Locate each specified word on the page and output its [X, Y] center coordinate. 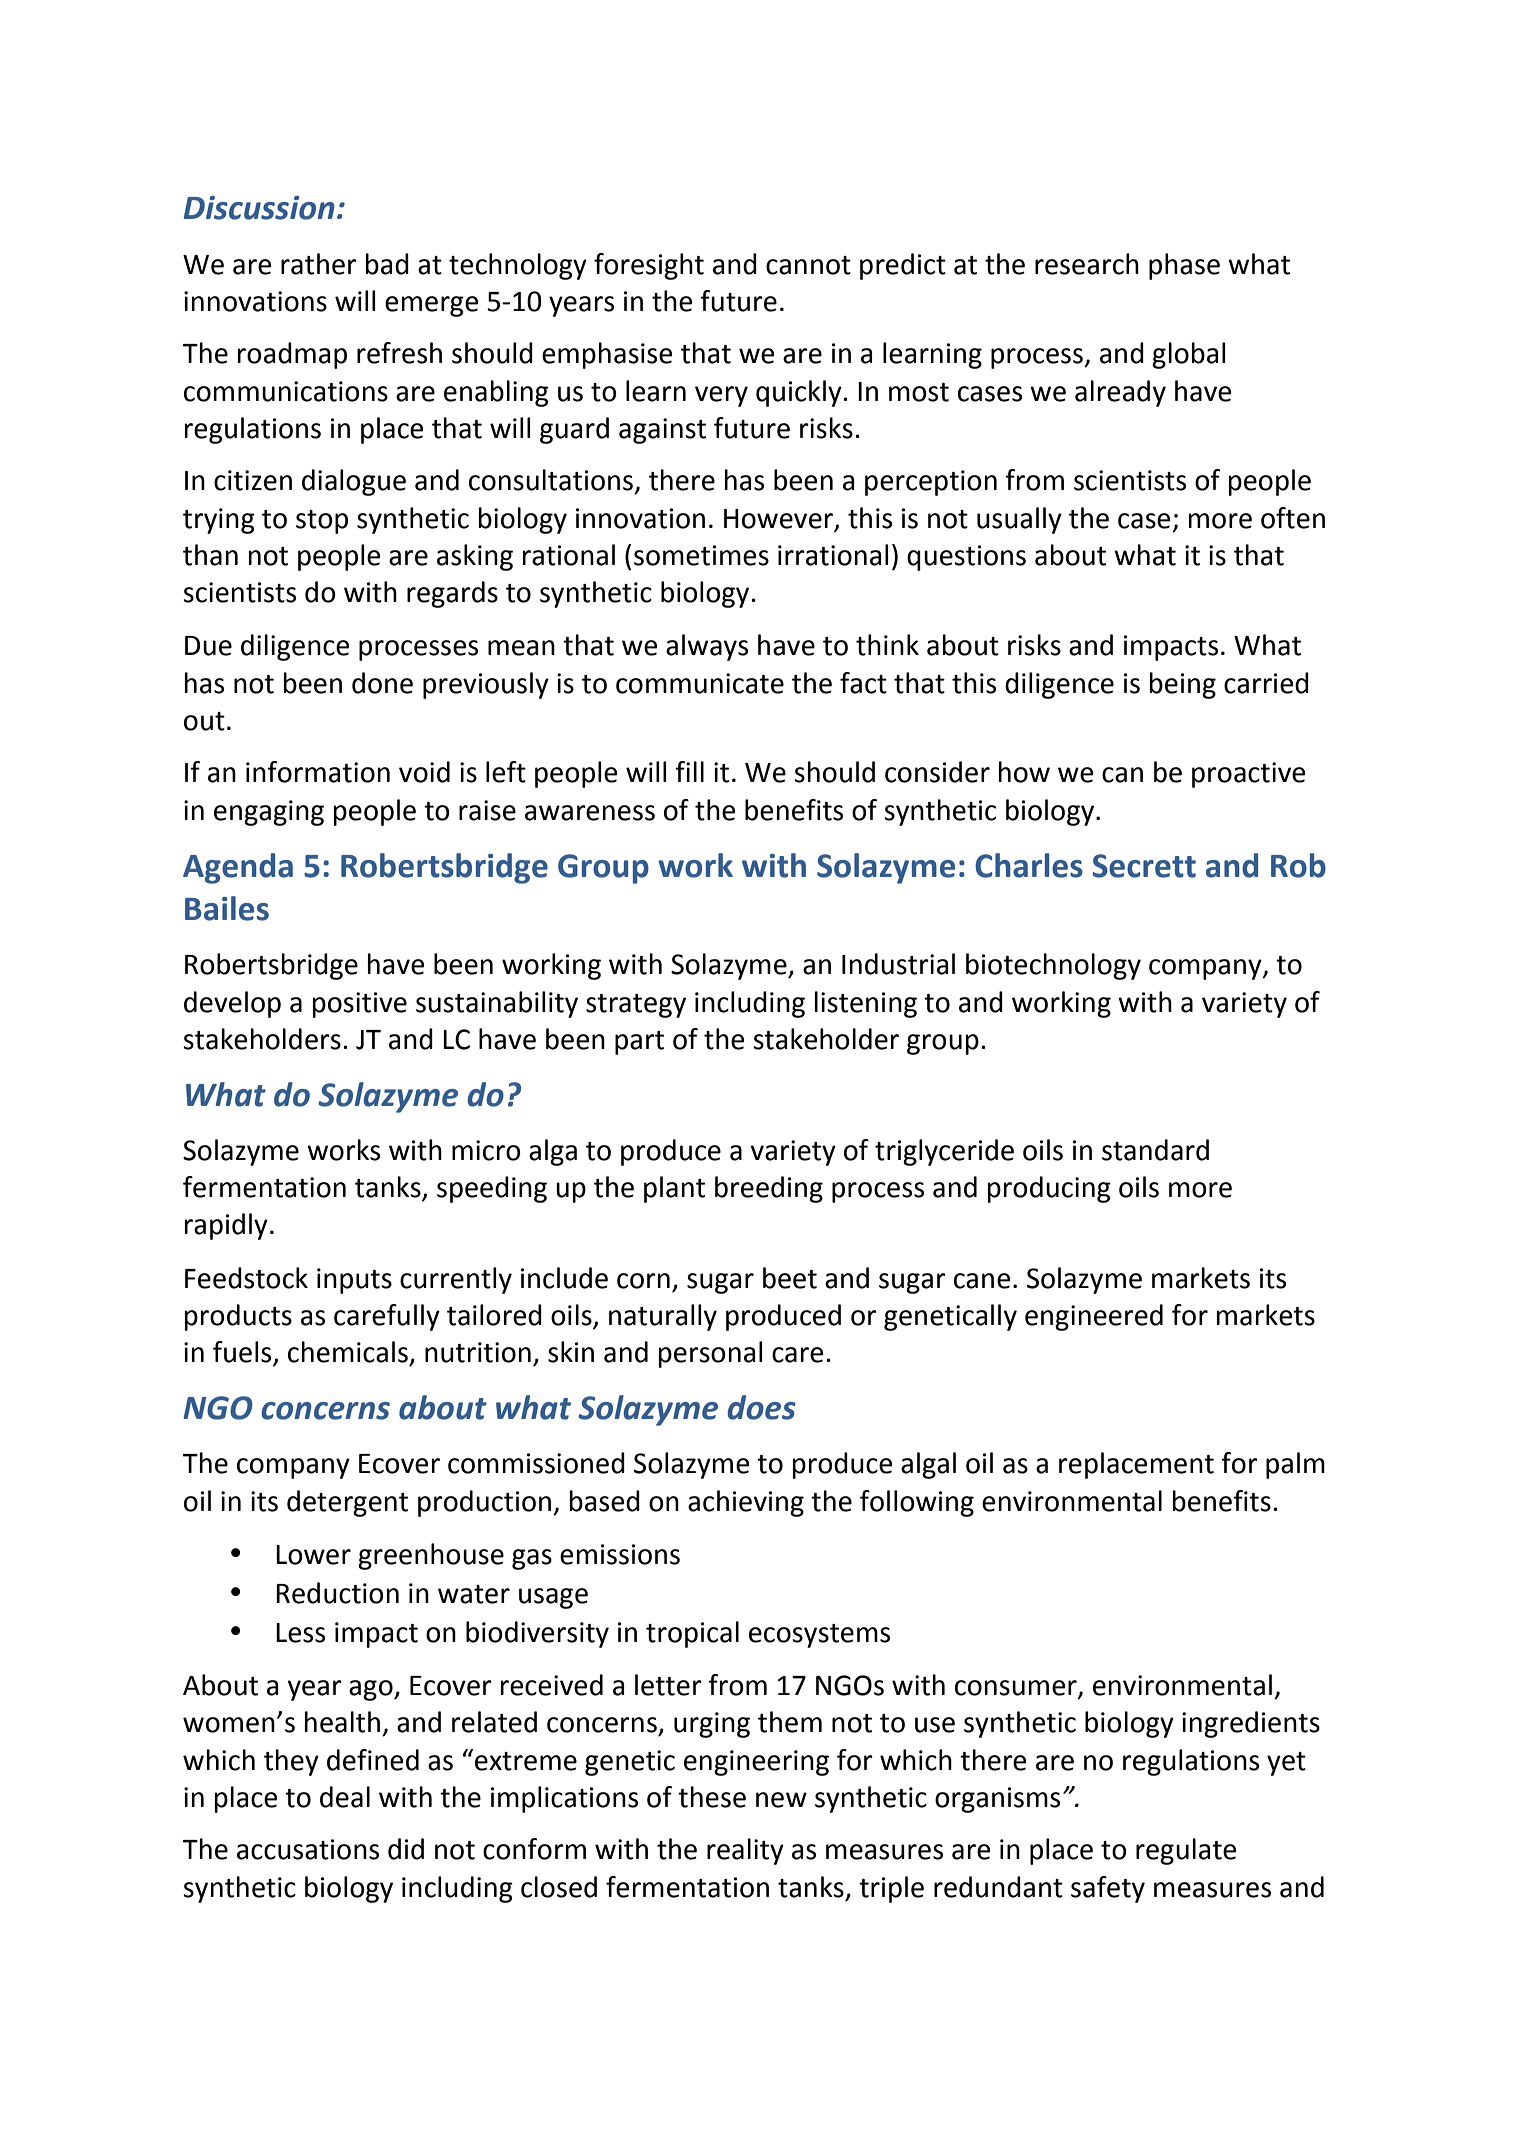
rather [319, 264]
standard [1155, 1150]
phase [1184, 266]
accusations [308, 1849]
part [639, 1043]
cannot [808, 265]
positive [360, 1005]
